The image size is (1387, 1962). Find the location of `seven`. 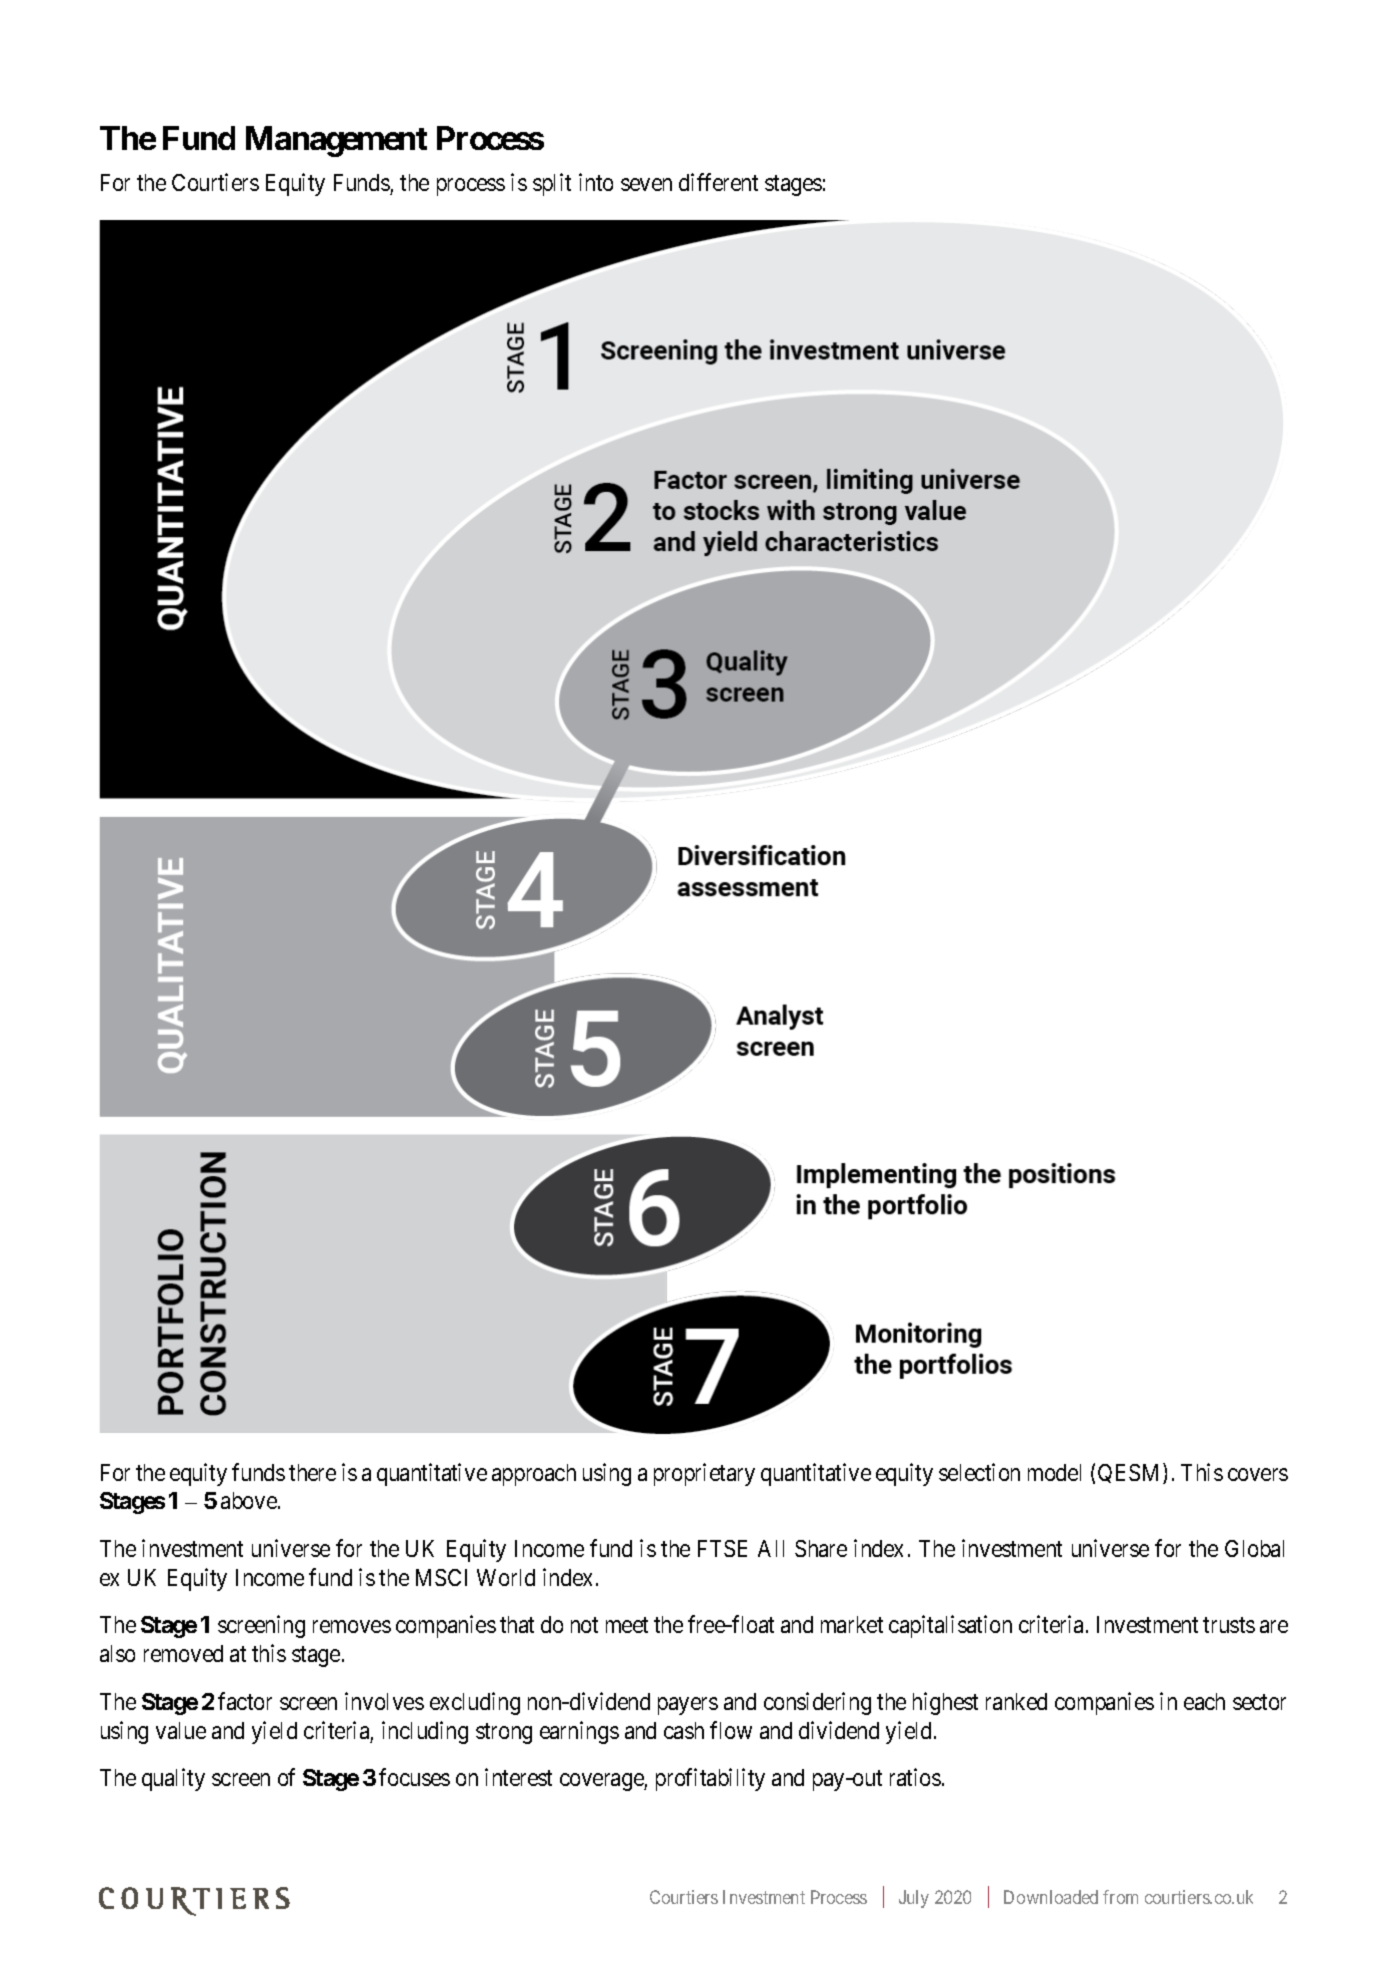

seven is located at coordinates (646, 184).
